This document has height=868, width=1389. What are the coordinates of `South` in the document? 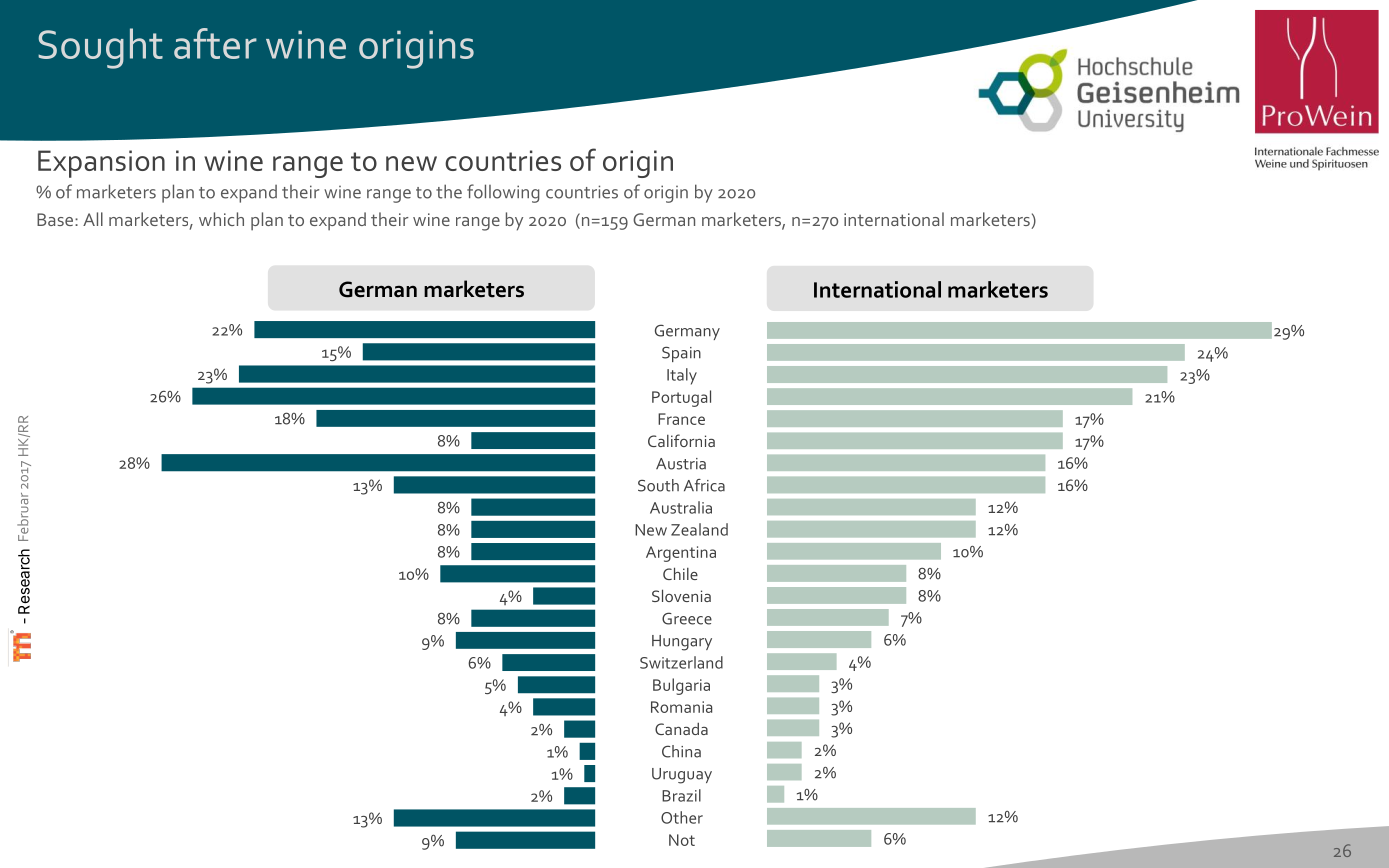 It's located at (658, 485).
